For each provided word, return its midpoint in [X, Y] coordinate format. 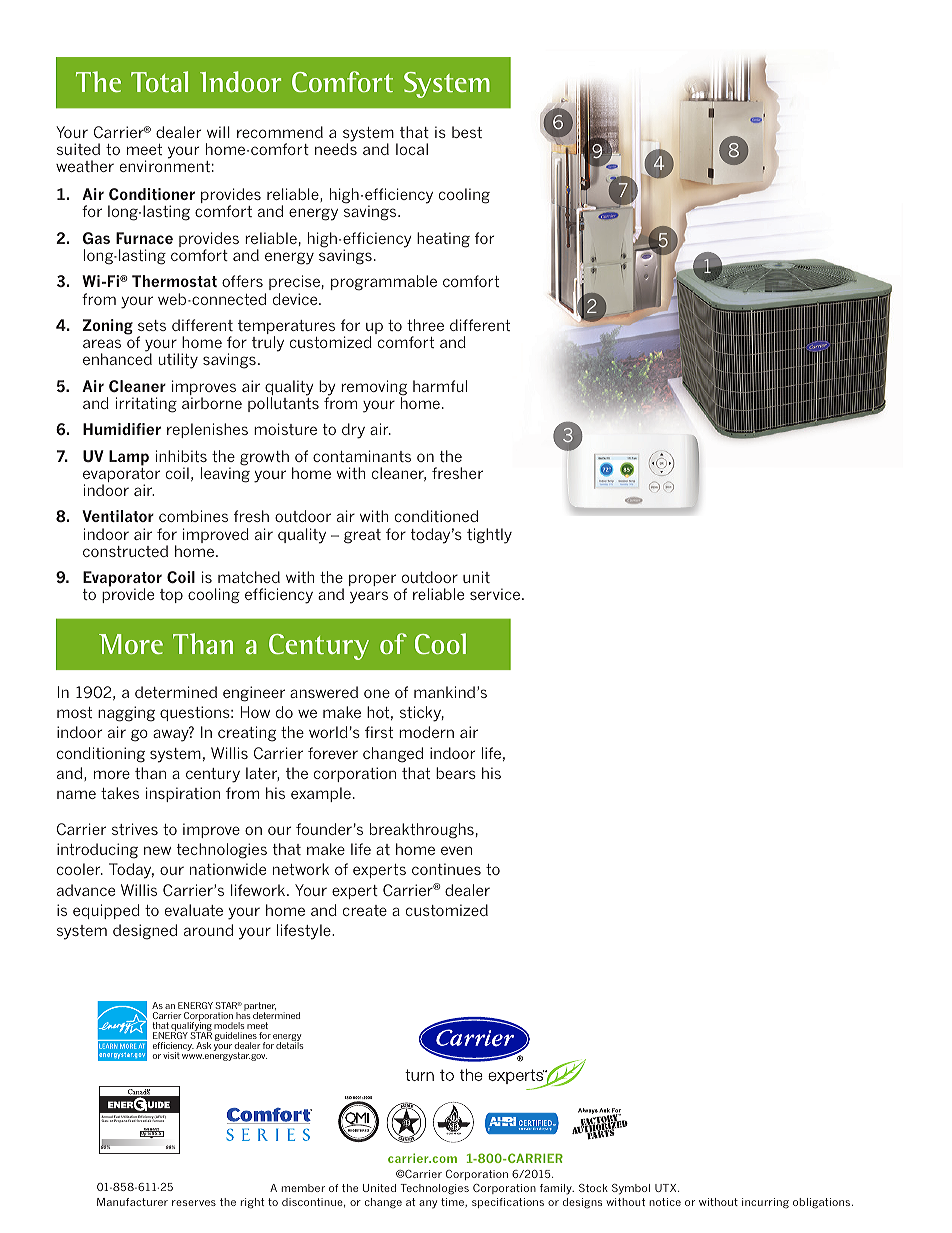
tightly [489, 536]
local [412, 149]
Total [159, 81]
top [171, 596]
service [495, 594]
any [428, 1204]
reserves [194, 1203]
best [467, 132]
